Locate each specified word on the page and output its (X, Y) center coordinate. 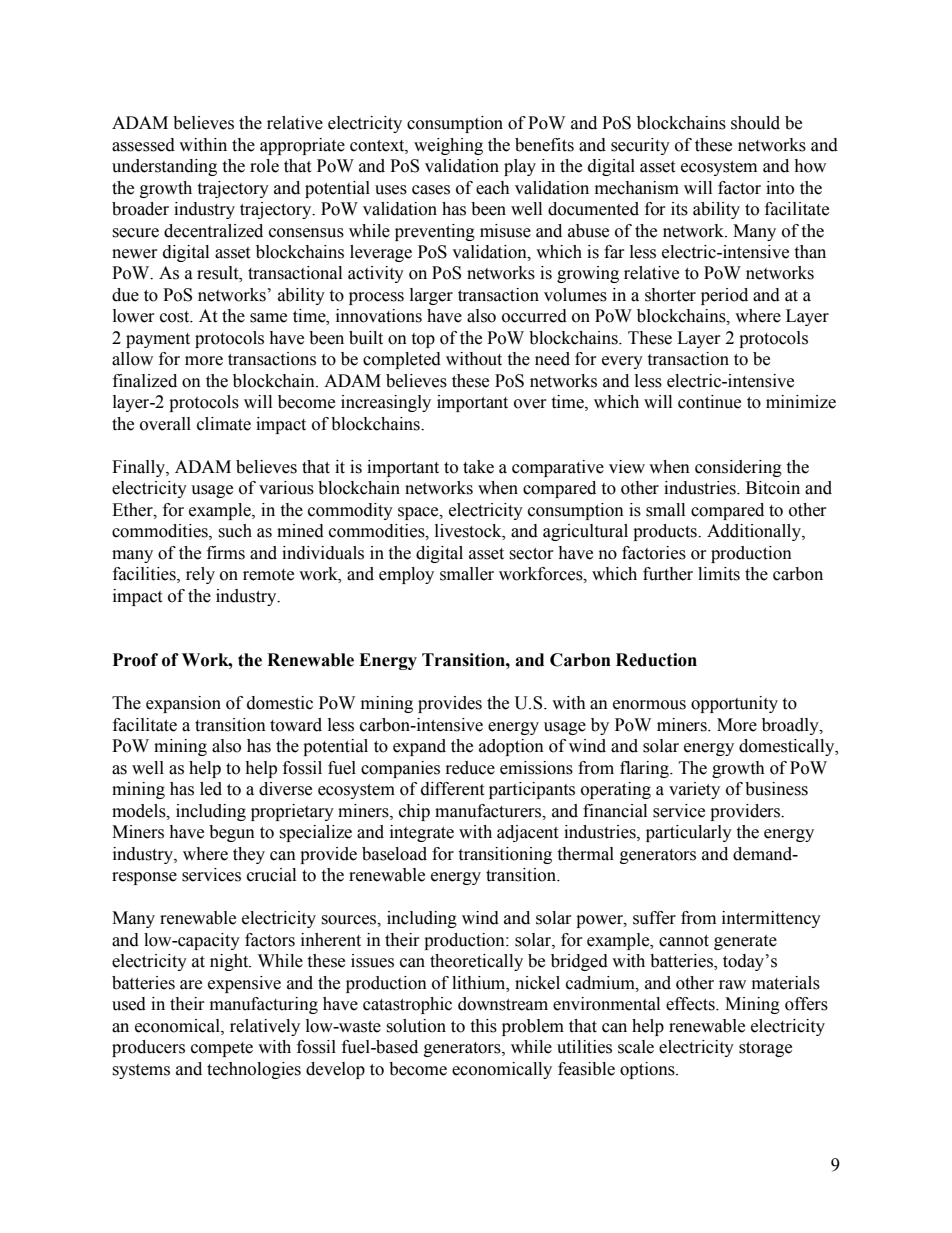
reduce (470, 768)
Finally (139, 468)
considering (738, 468)
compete (222, 1049)
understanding (164, 167)
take (478, 467)
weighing (448, 146)
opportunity (734, 704)
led (211, 789)
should (755, 123)
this (483, 1026)
